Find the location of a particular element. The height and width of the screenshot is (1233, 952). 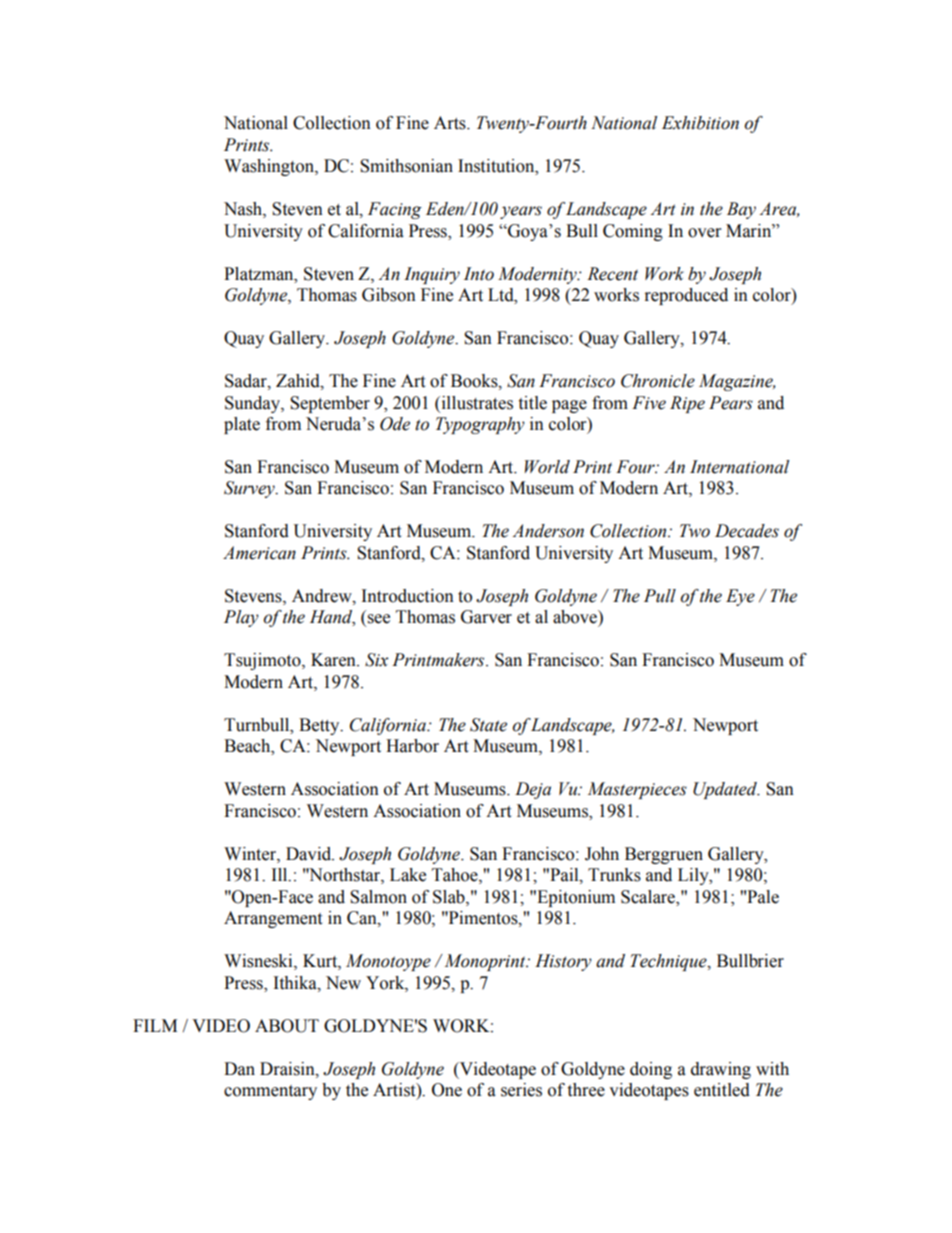

Arts is located at coordinates (451, 123).
